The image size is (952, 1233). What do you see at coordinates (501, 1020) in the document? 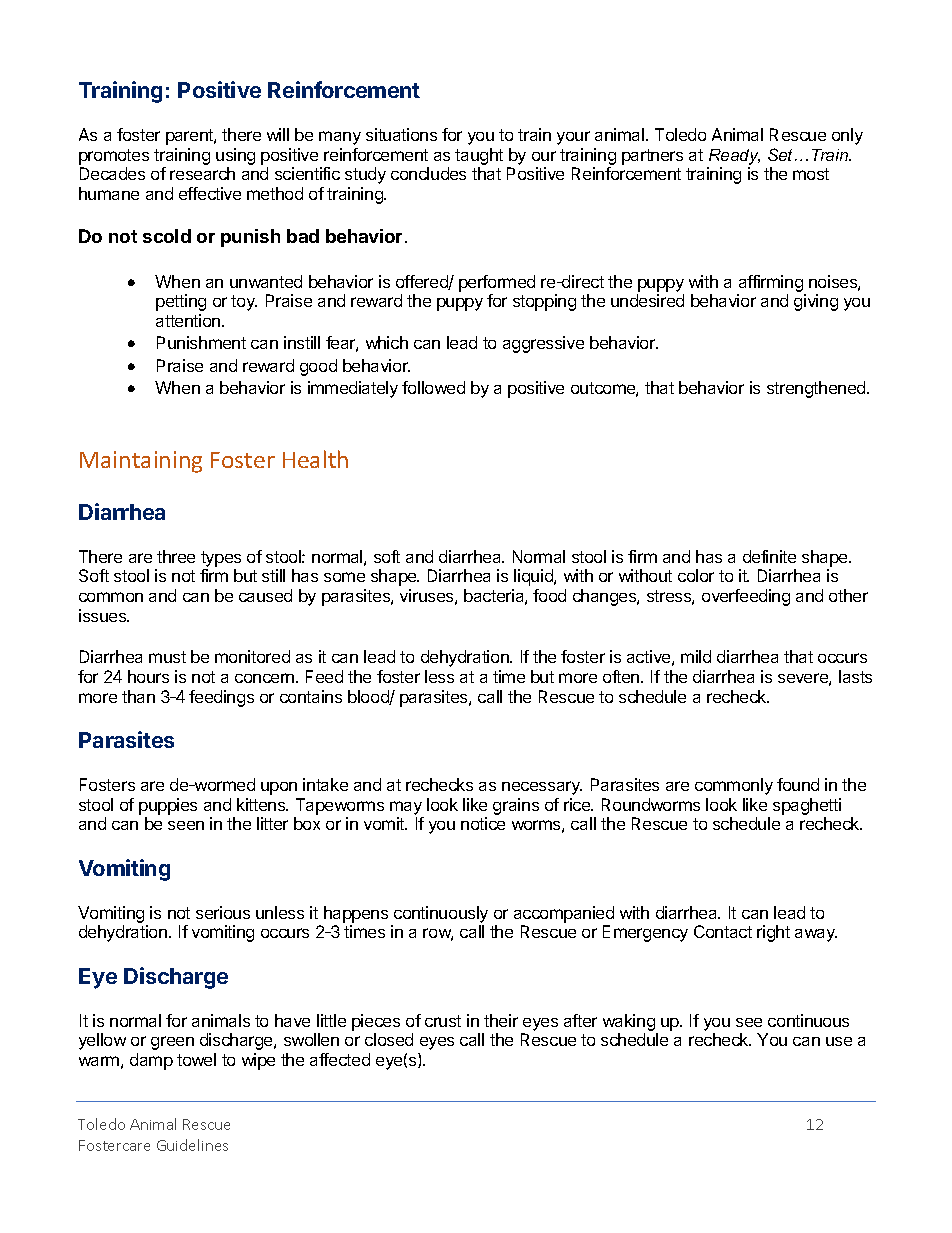
I see `their` at bounding box center [501, 1020].
